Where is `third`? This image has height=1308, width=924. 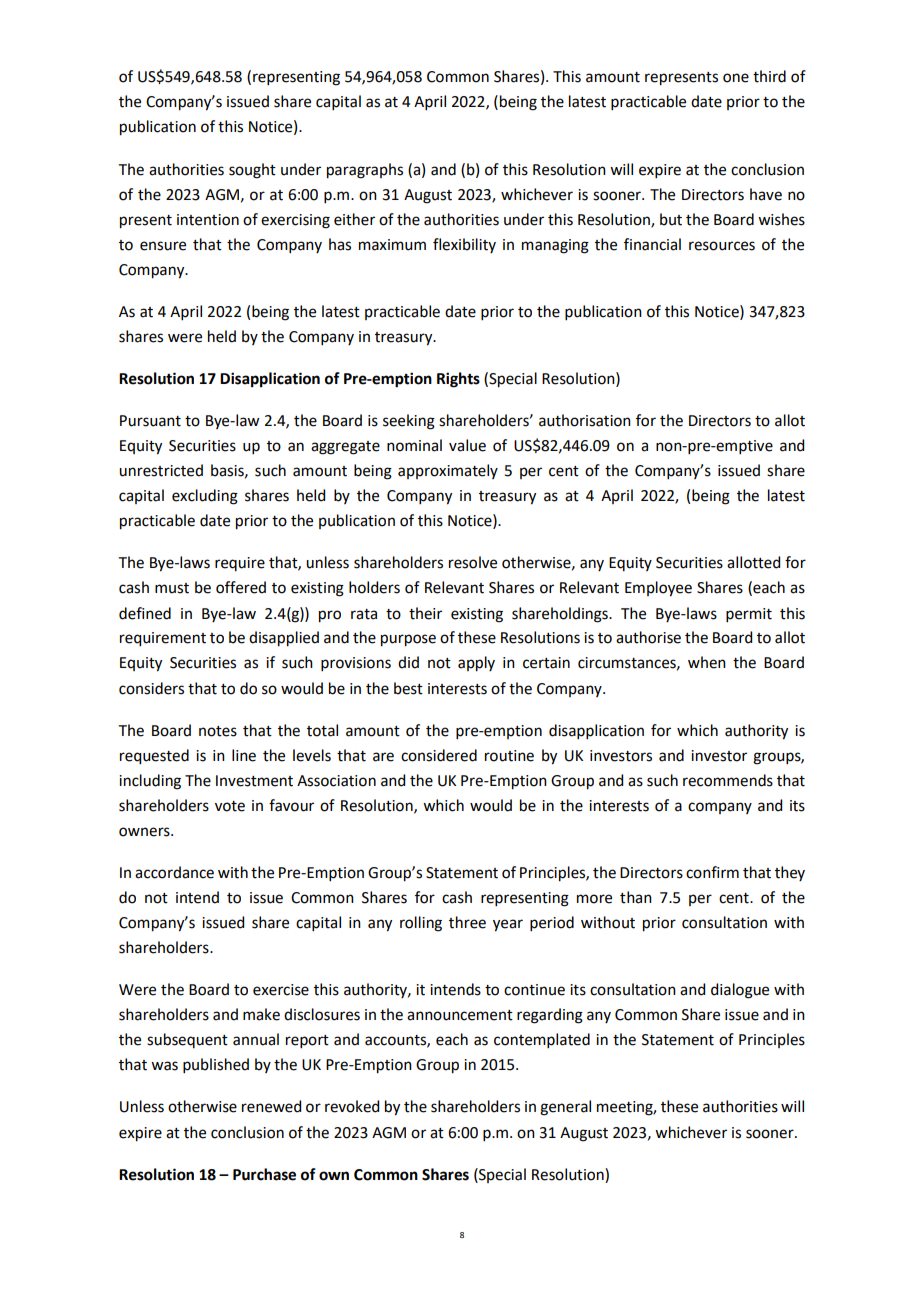
third is located at coordinates (769, 76).
